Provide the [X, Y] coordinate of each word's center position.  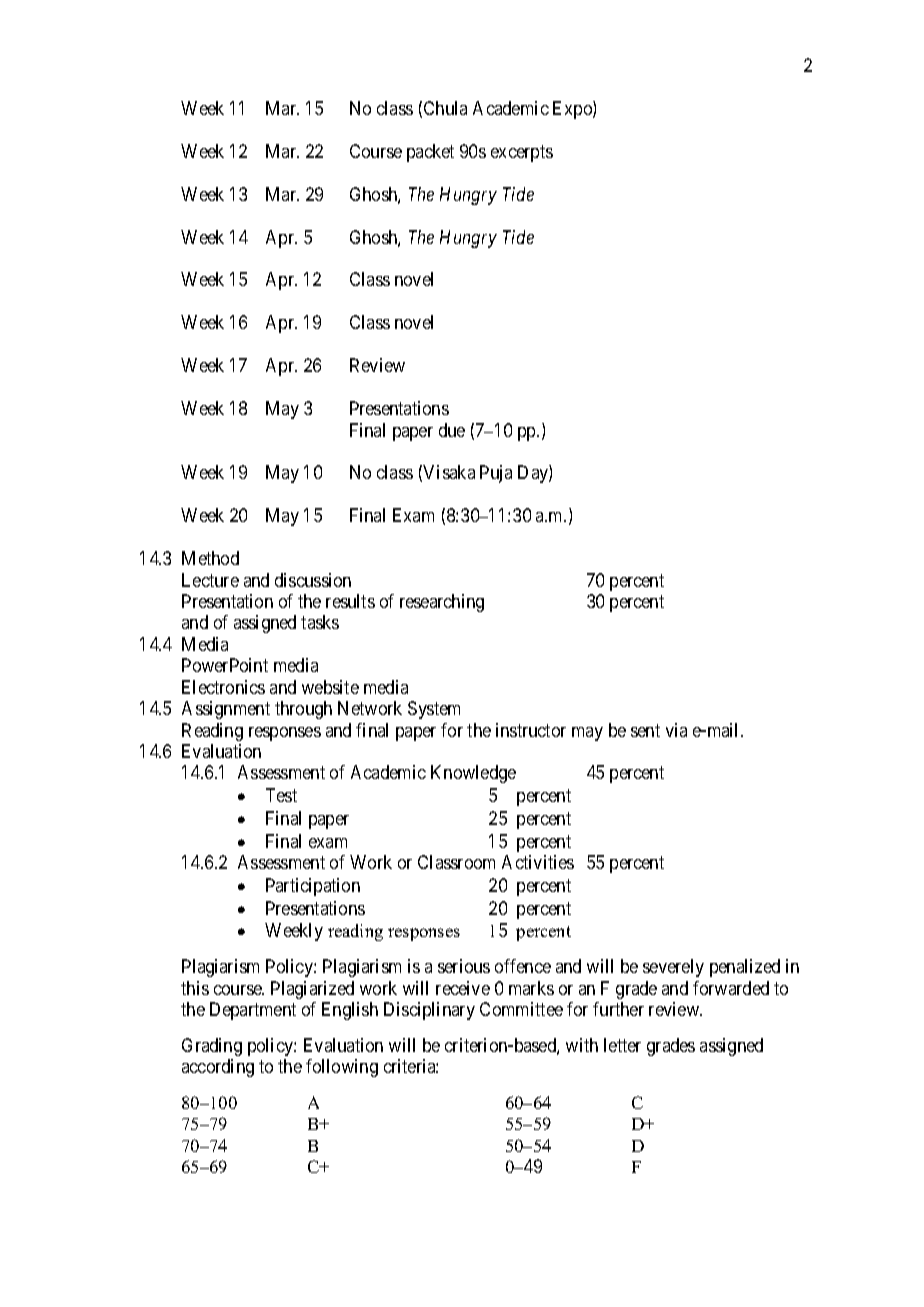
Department [253, 1011]
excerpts [522, 153]
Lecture [210, 580]
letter [622, 1045]
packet [430, 153]
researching [442, 603]
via [676, 730]
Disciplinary [429, 1011]
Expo [573, 110]
